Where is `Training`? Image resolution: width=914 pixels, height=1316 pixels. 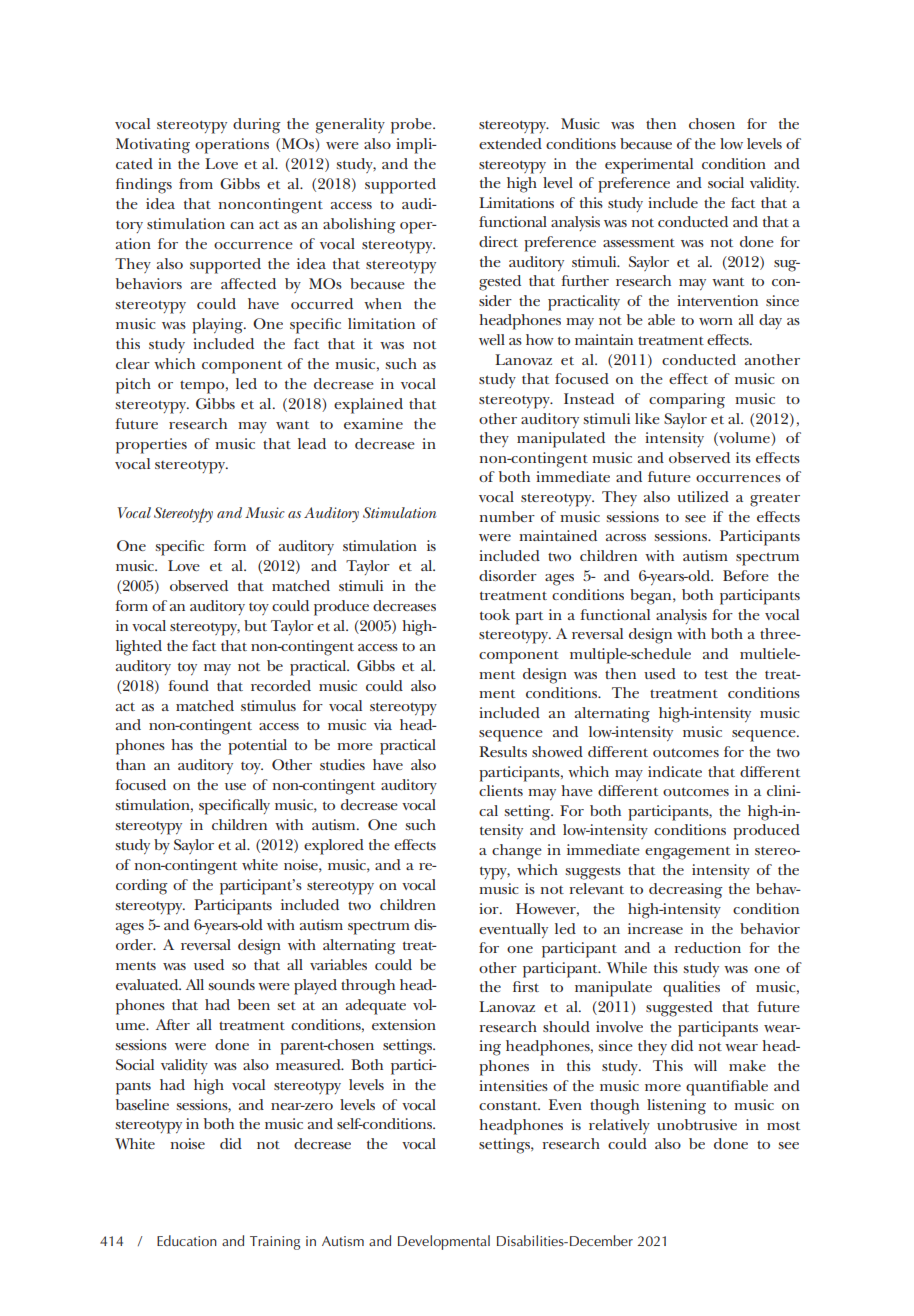 Training is located at coordinates (275, 1243).
